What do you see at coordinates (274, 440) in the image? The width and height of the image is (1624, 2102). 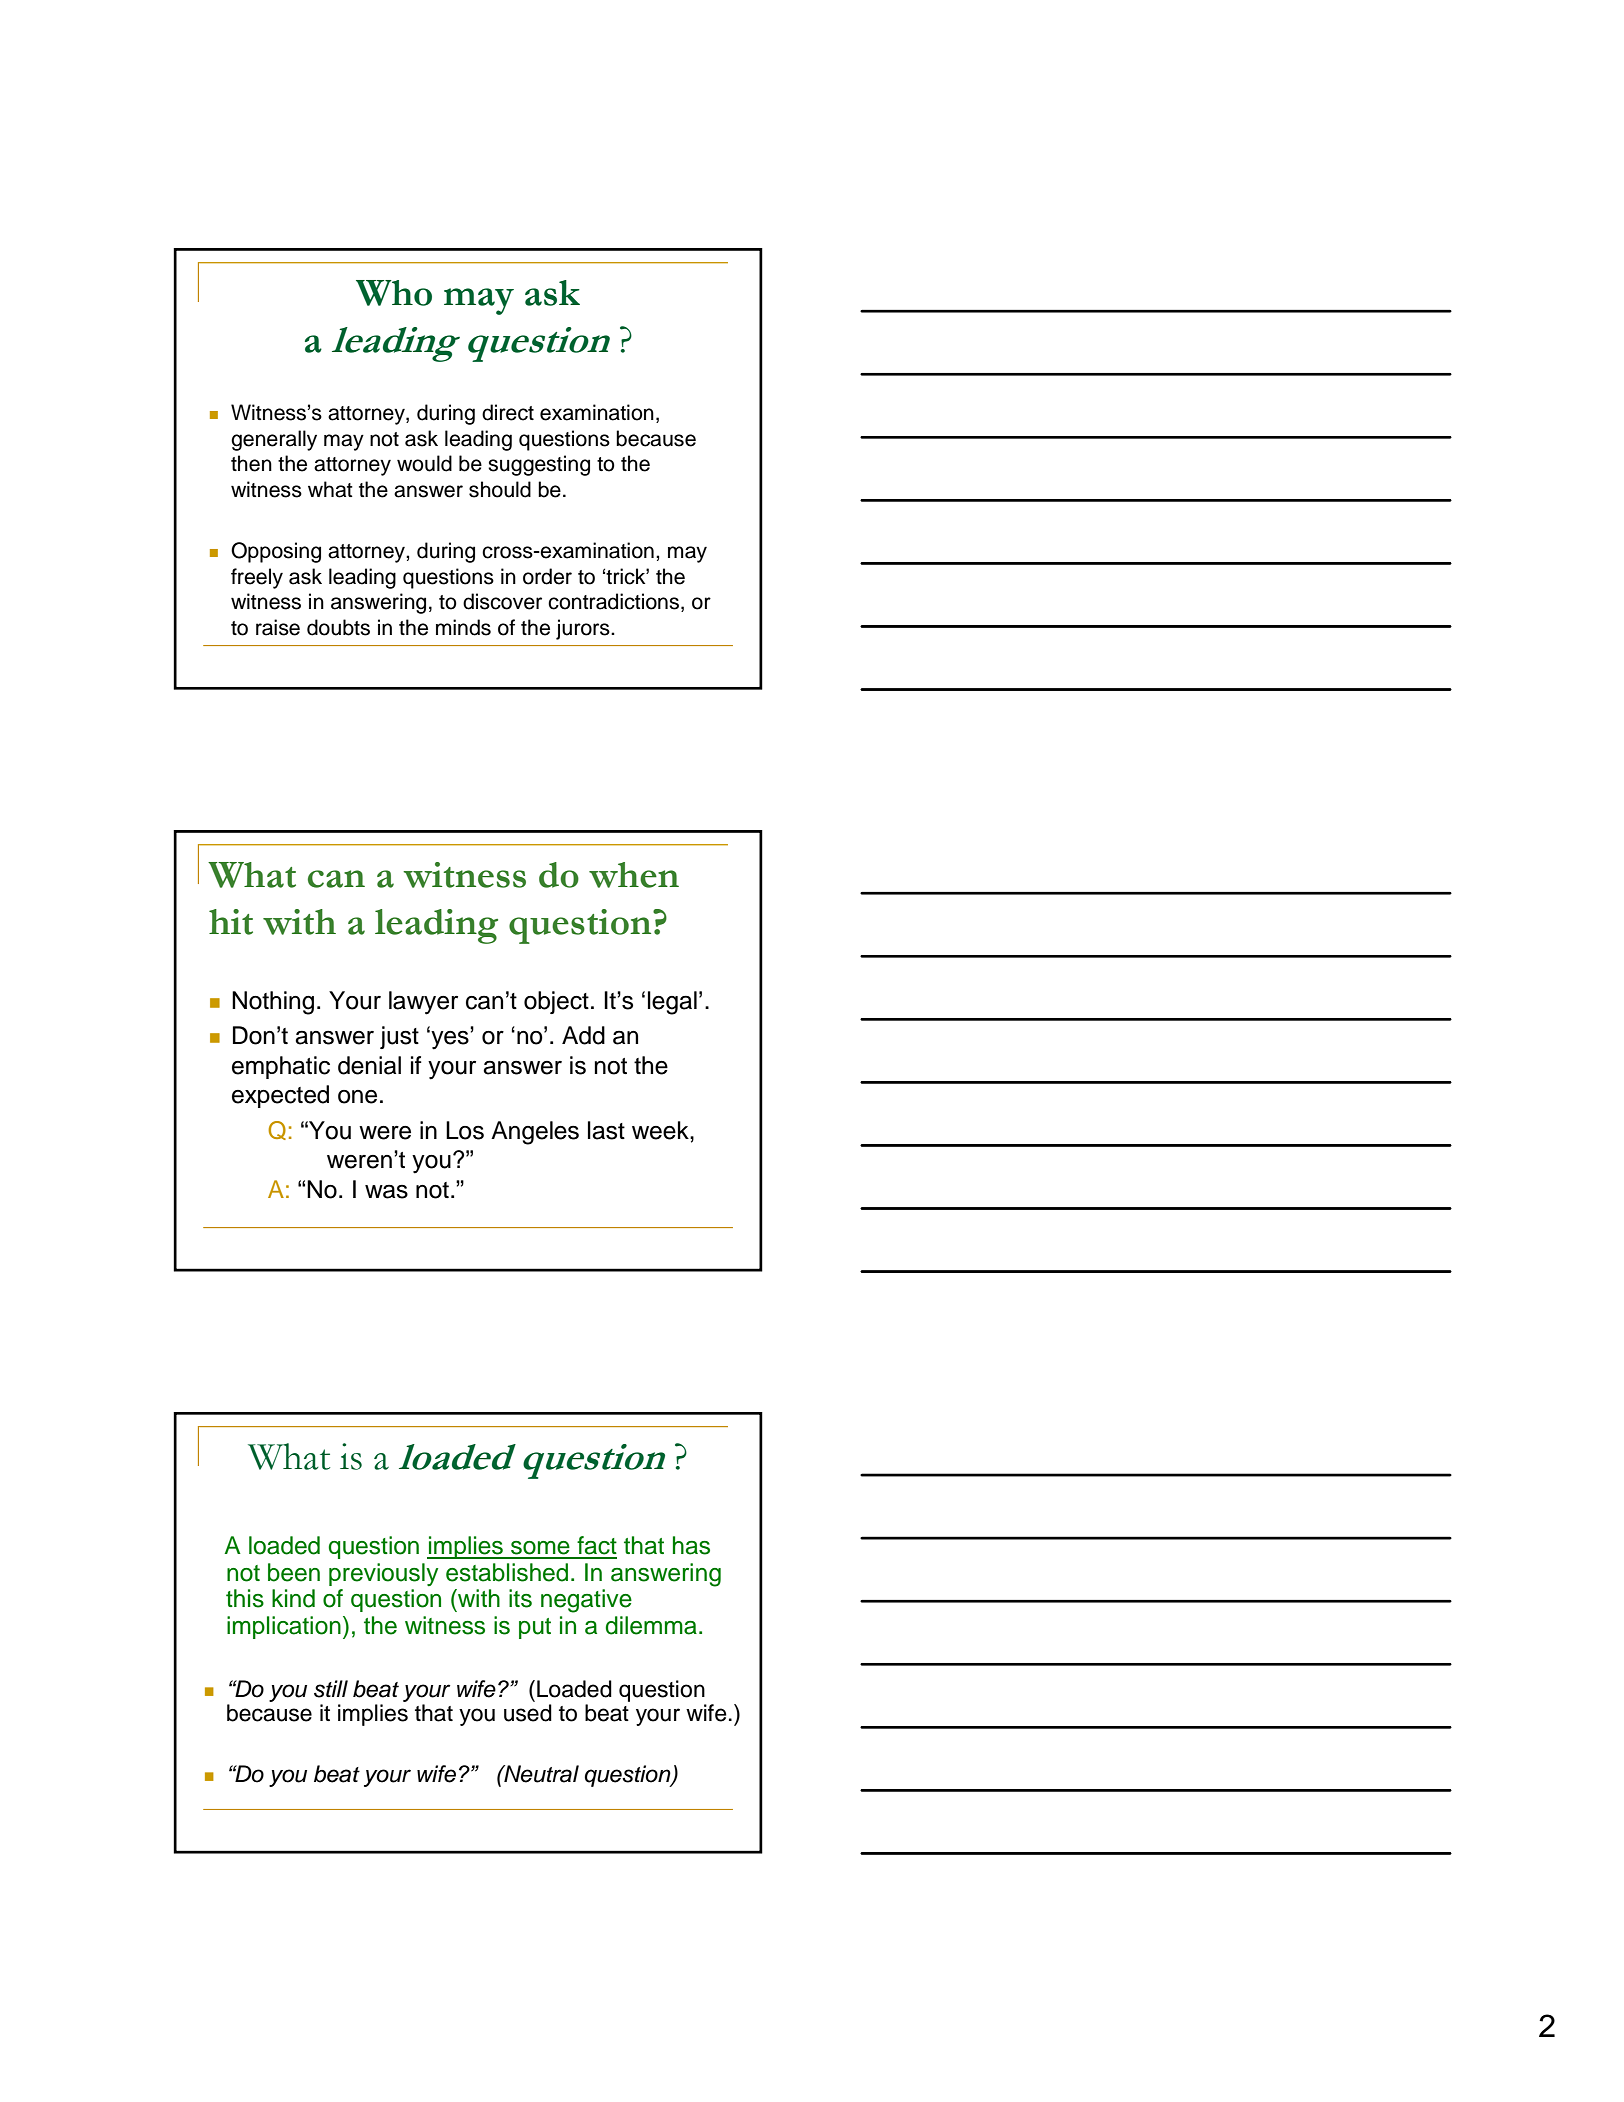 I see `generally` at bounding box center [274, 440].
